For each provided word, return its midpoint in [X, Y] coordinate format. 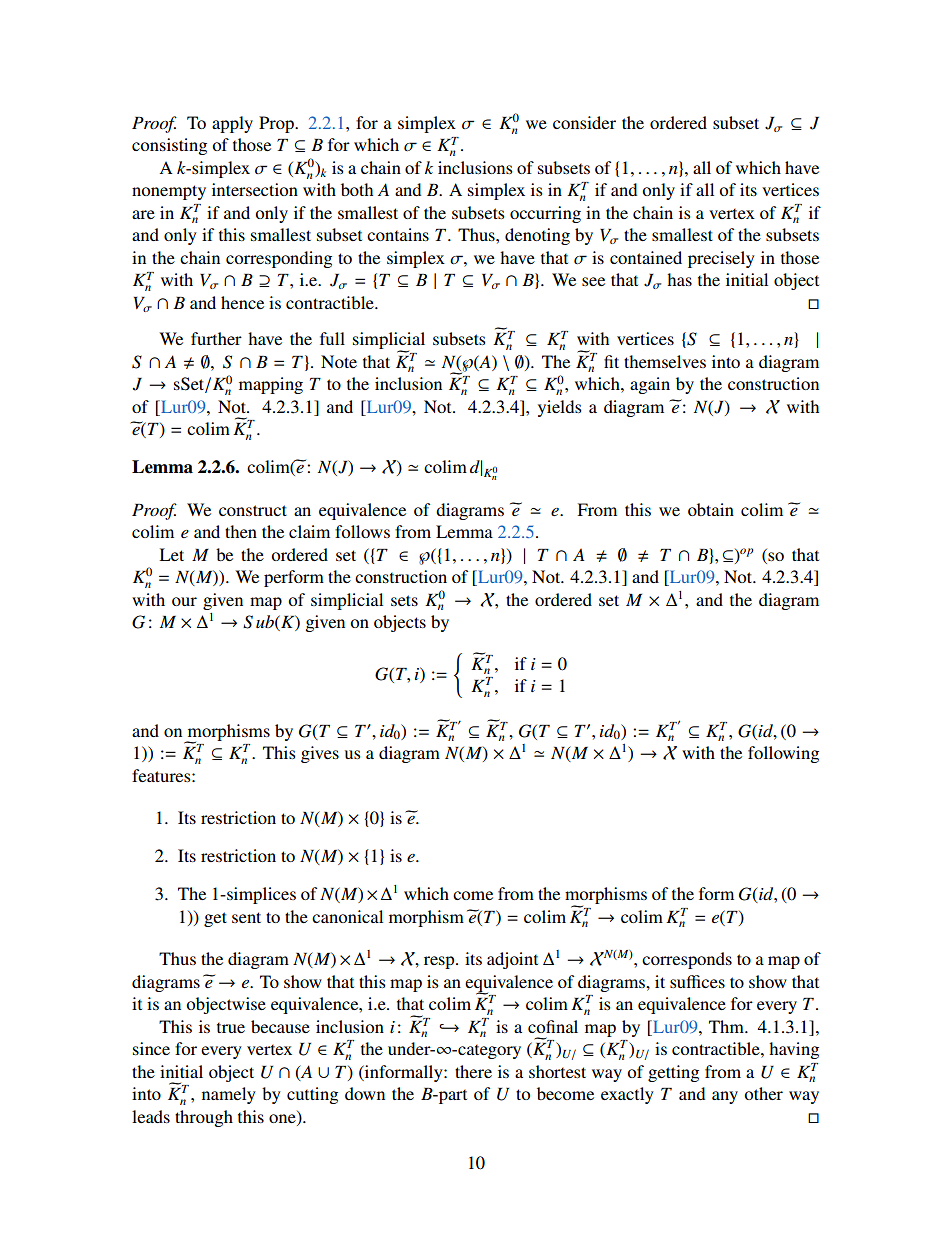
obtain [711, 509]
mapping [271, 385]
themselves [665, 361]
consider [584, 122]
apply [232, 124]
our [184, 601]
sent [246, 917]
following [783, 754]
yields [560, 408]
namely [229, 1095]
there [473, 1071]
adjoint [512, 960]
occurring [545, 214]
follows [362, 531]
